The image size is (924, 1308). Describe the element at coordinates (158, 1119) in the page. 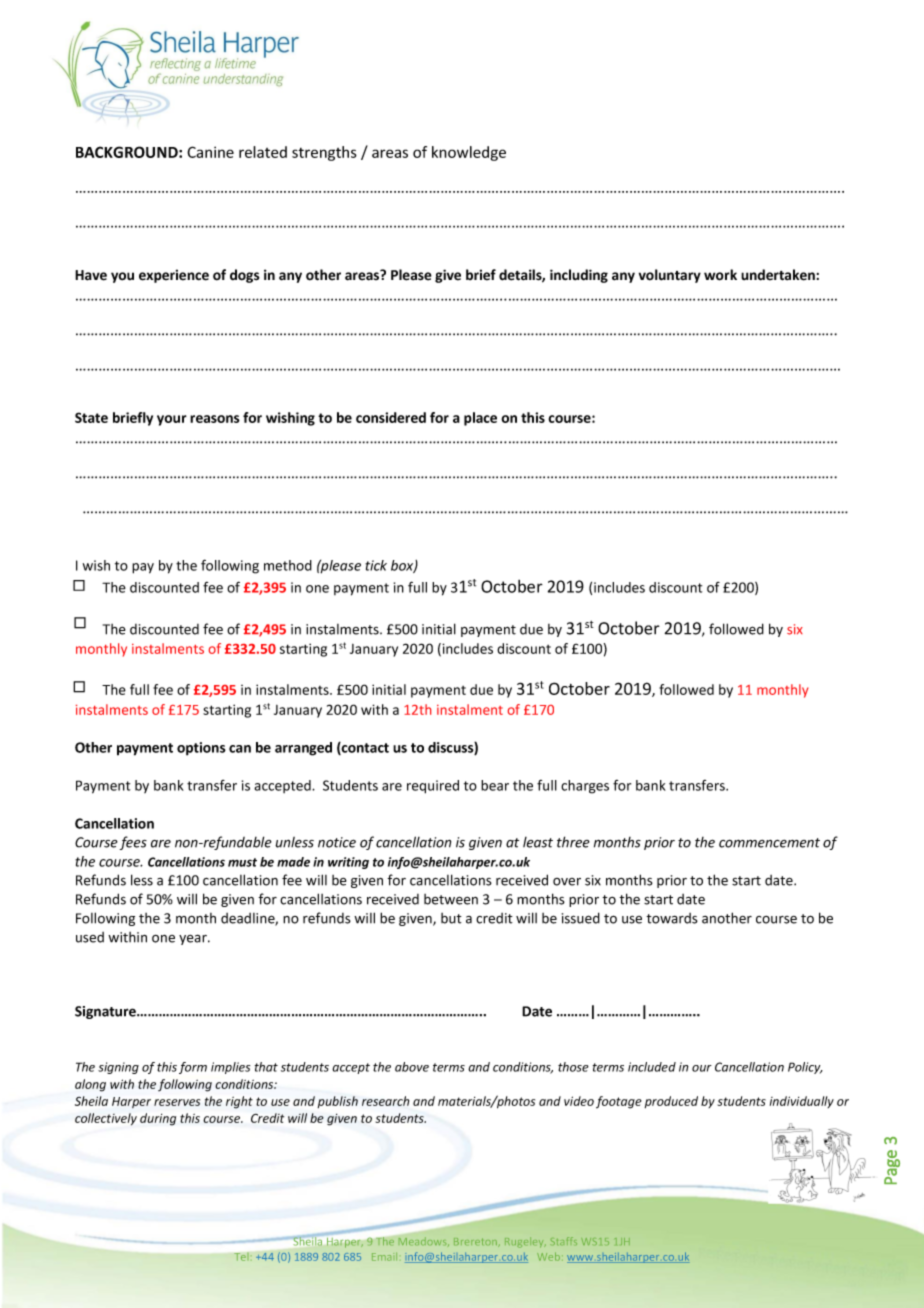

I see `during` at that location.
